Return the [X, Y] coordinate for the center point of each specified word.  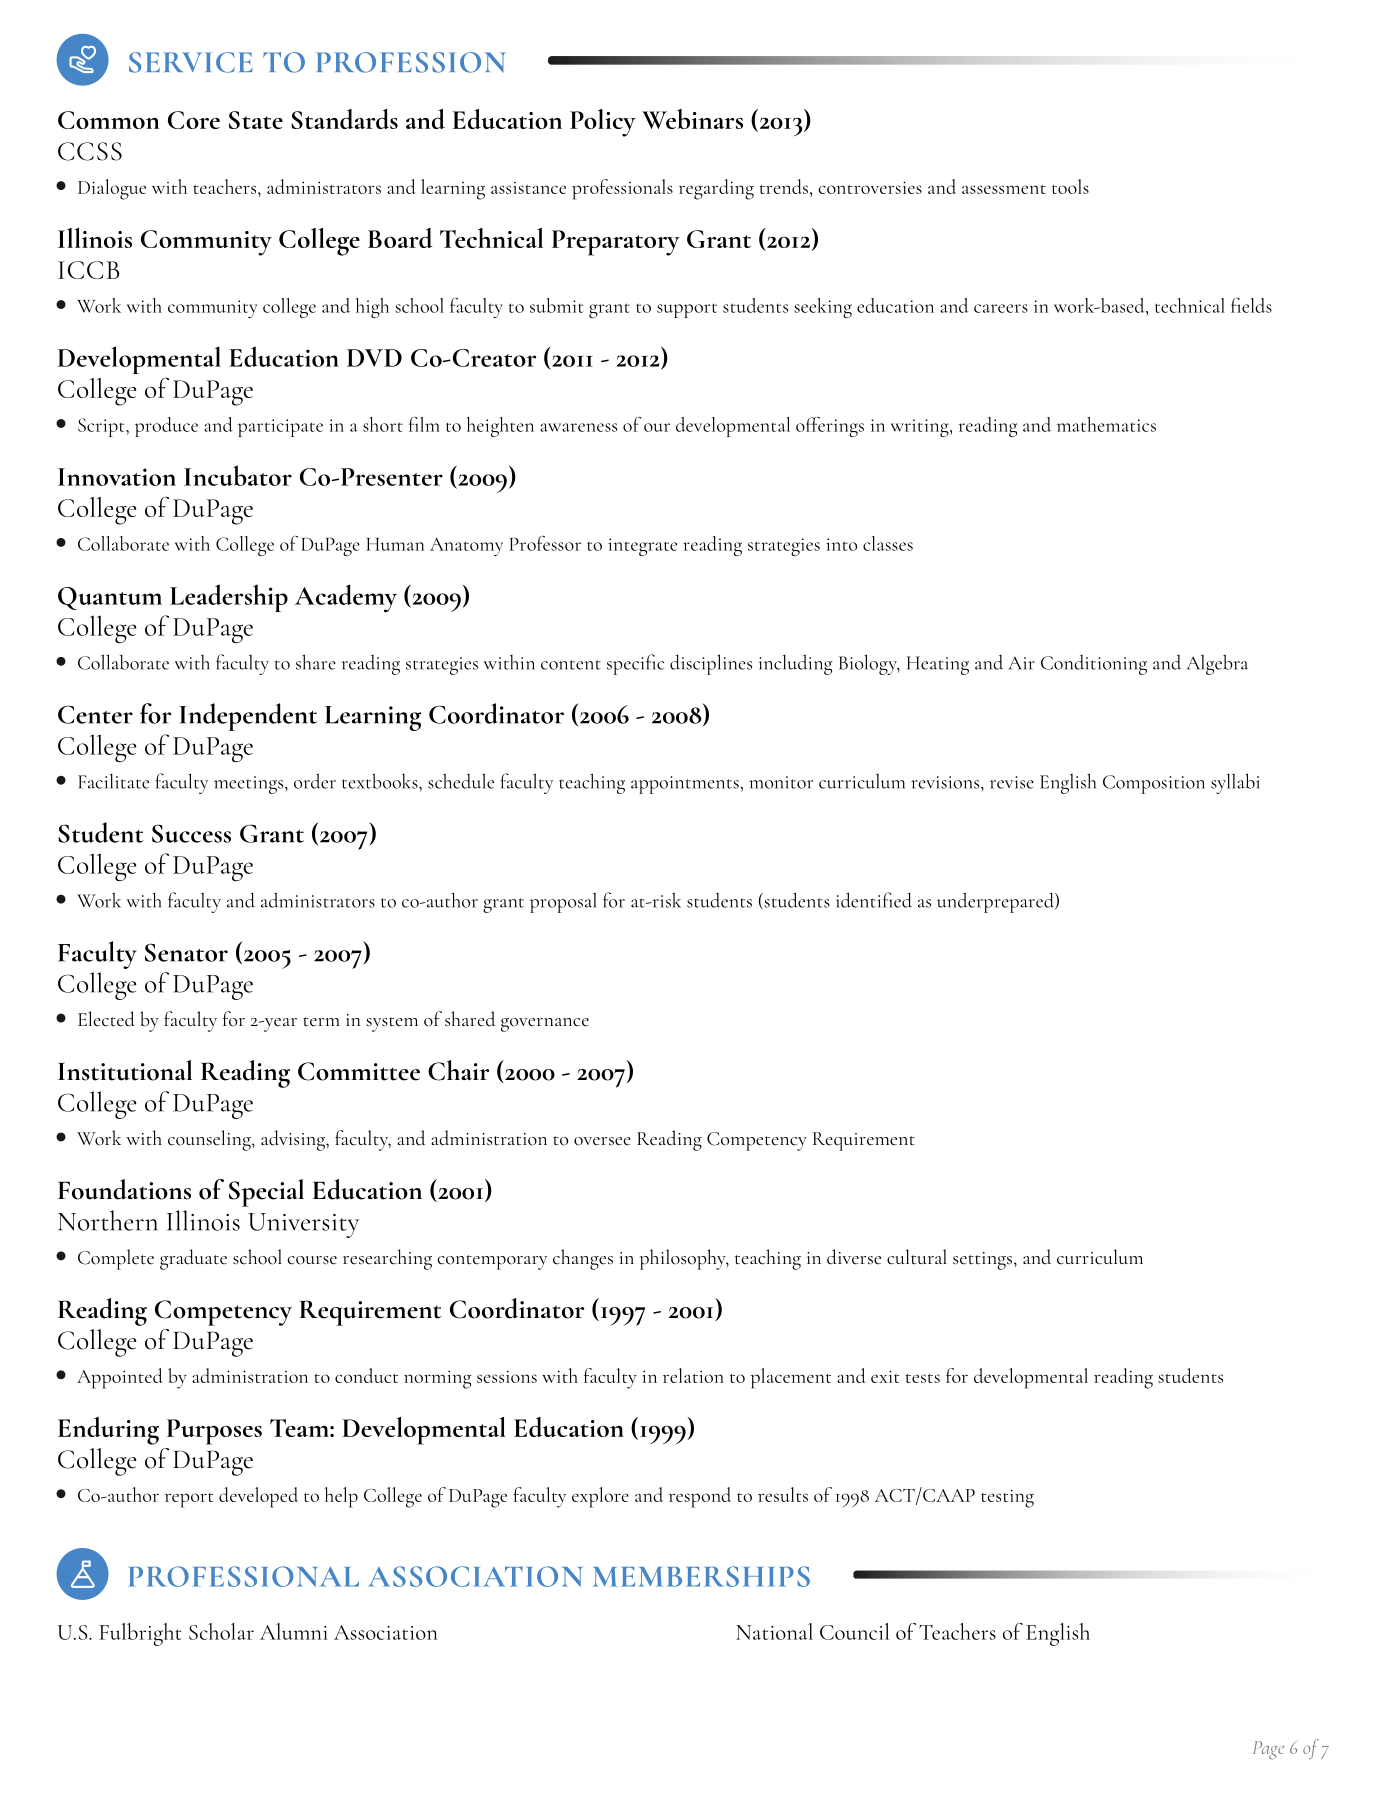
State [256, 120]
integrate [642, 547]
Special [266, 1193]
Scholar [221, 1631]
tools [1070, 186]
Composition [1154, 784]
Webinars [692, 119]
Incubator [238, 475]
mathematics [1106, 424]
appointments [686, 785]
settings [982, 1261]
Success [191, 833]
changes [583, 1259]
